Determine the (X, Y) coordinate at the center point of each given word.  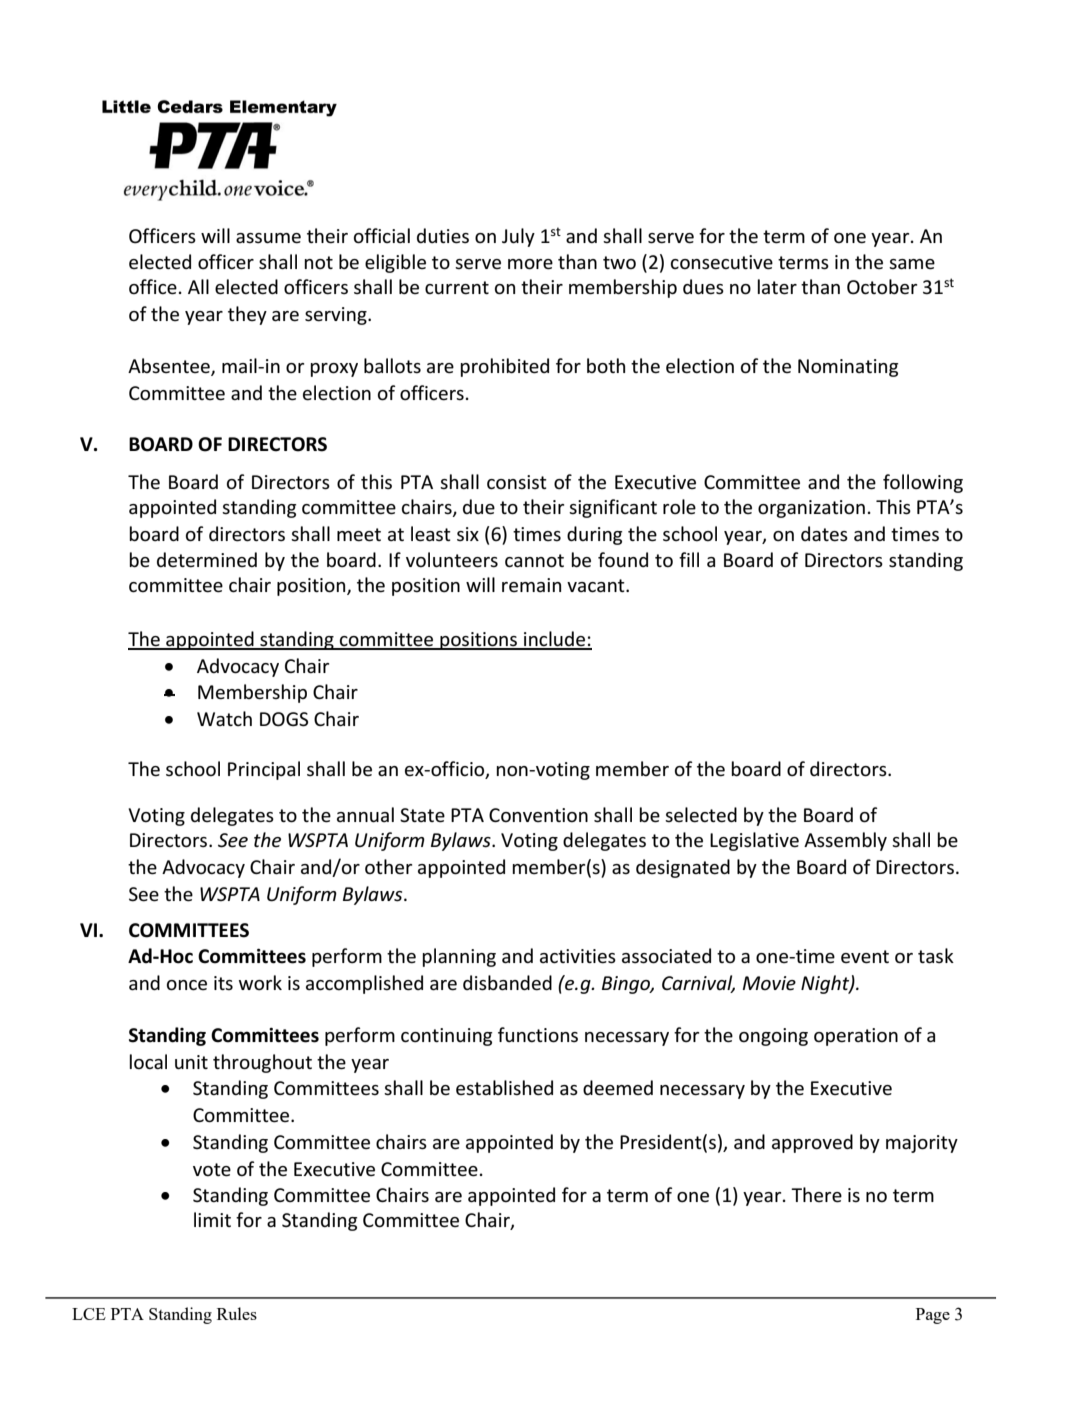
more (530, 264)
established (504, 1088)
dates (824, 534)
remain (531, 585)
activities (578, 956)
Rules (237, 1313)
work (260, 983)
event (865, 957)
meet (359, 535)
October (882, 287)
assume (268, 238)
